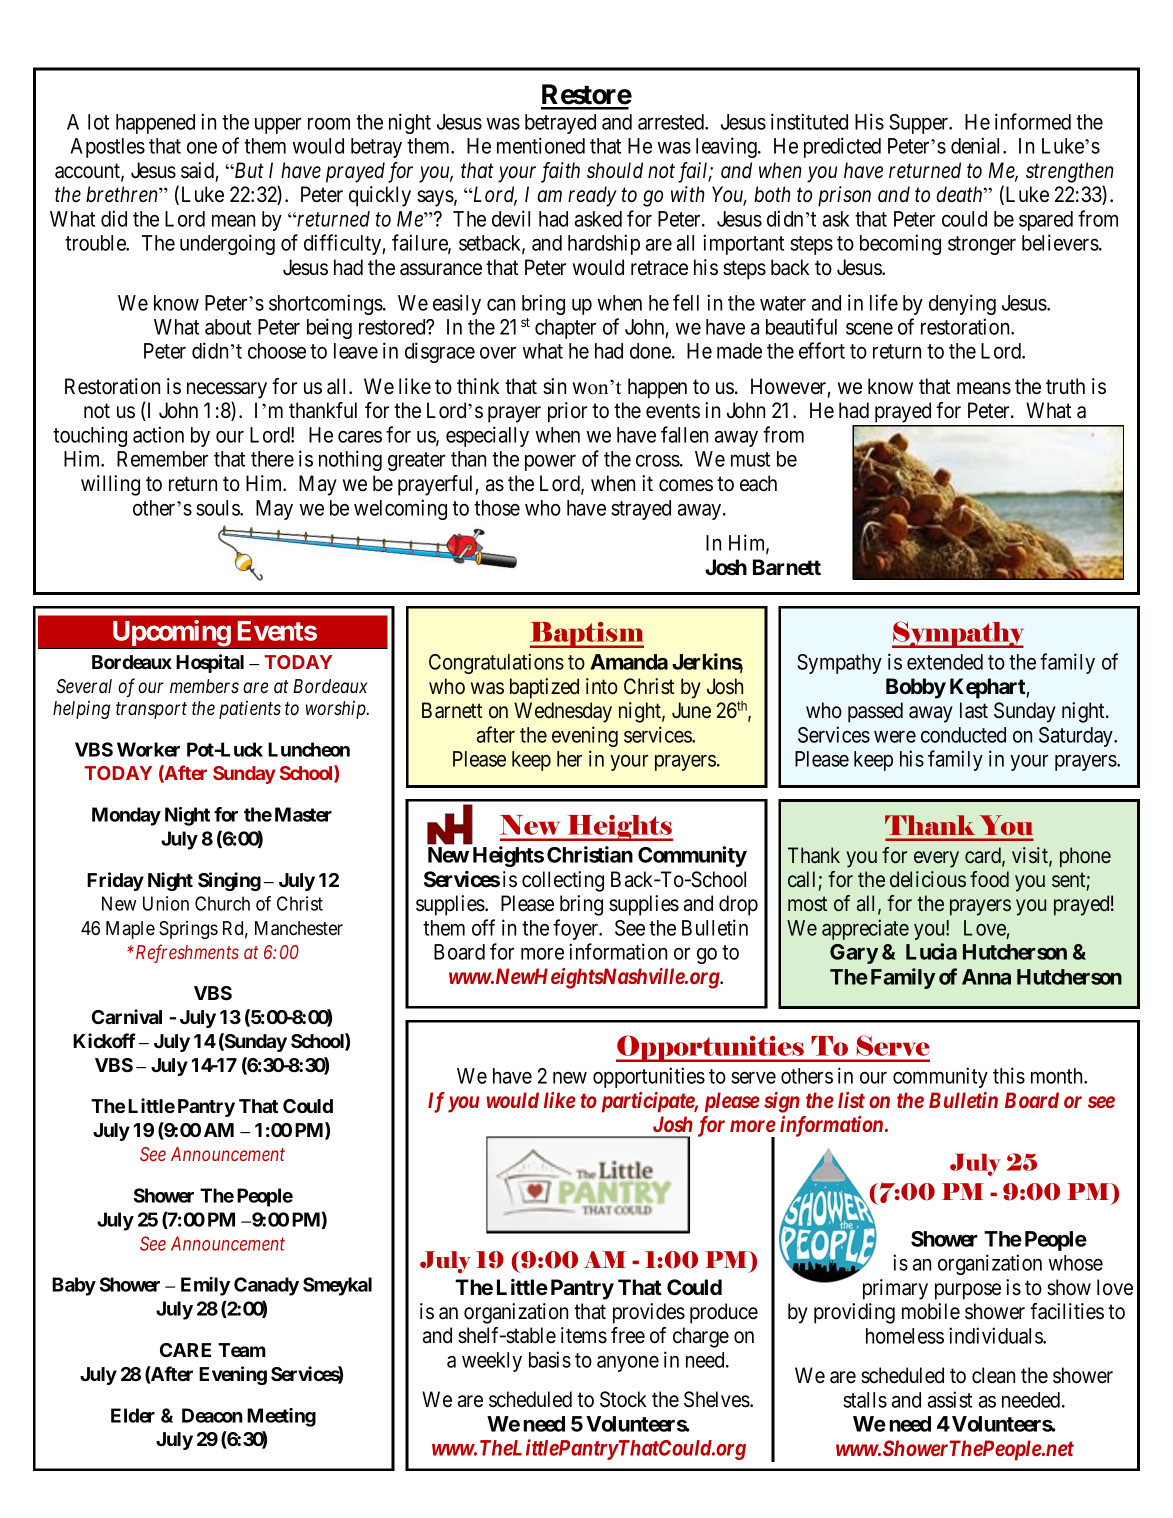  Describe the element at coordinates (550, 1359) in the screenshot. I see `basis` at that location.
